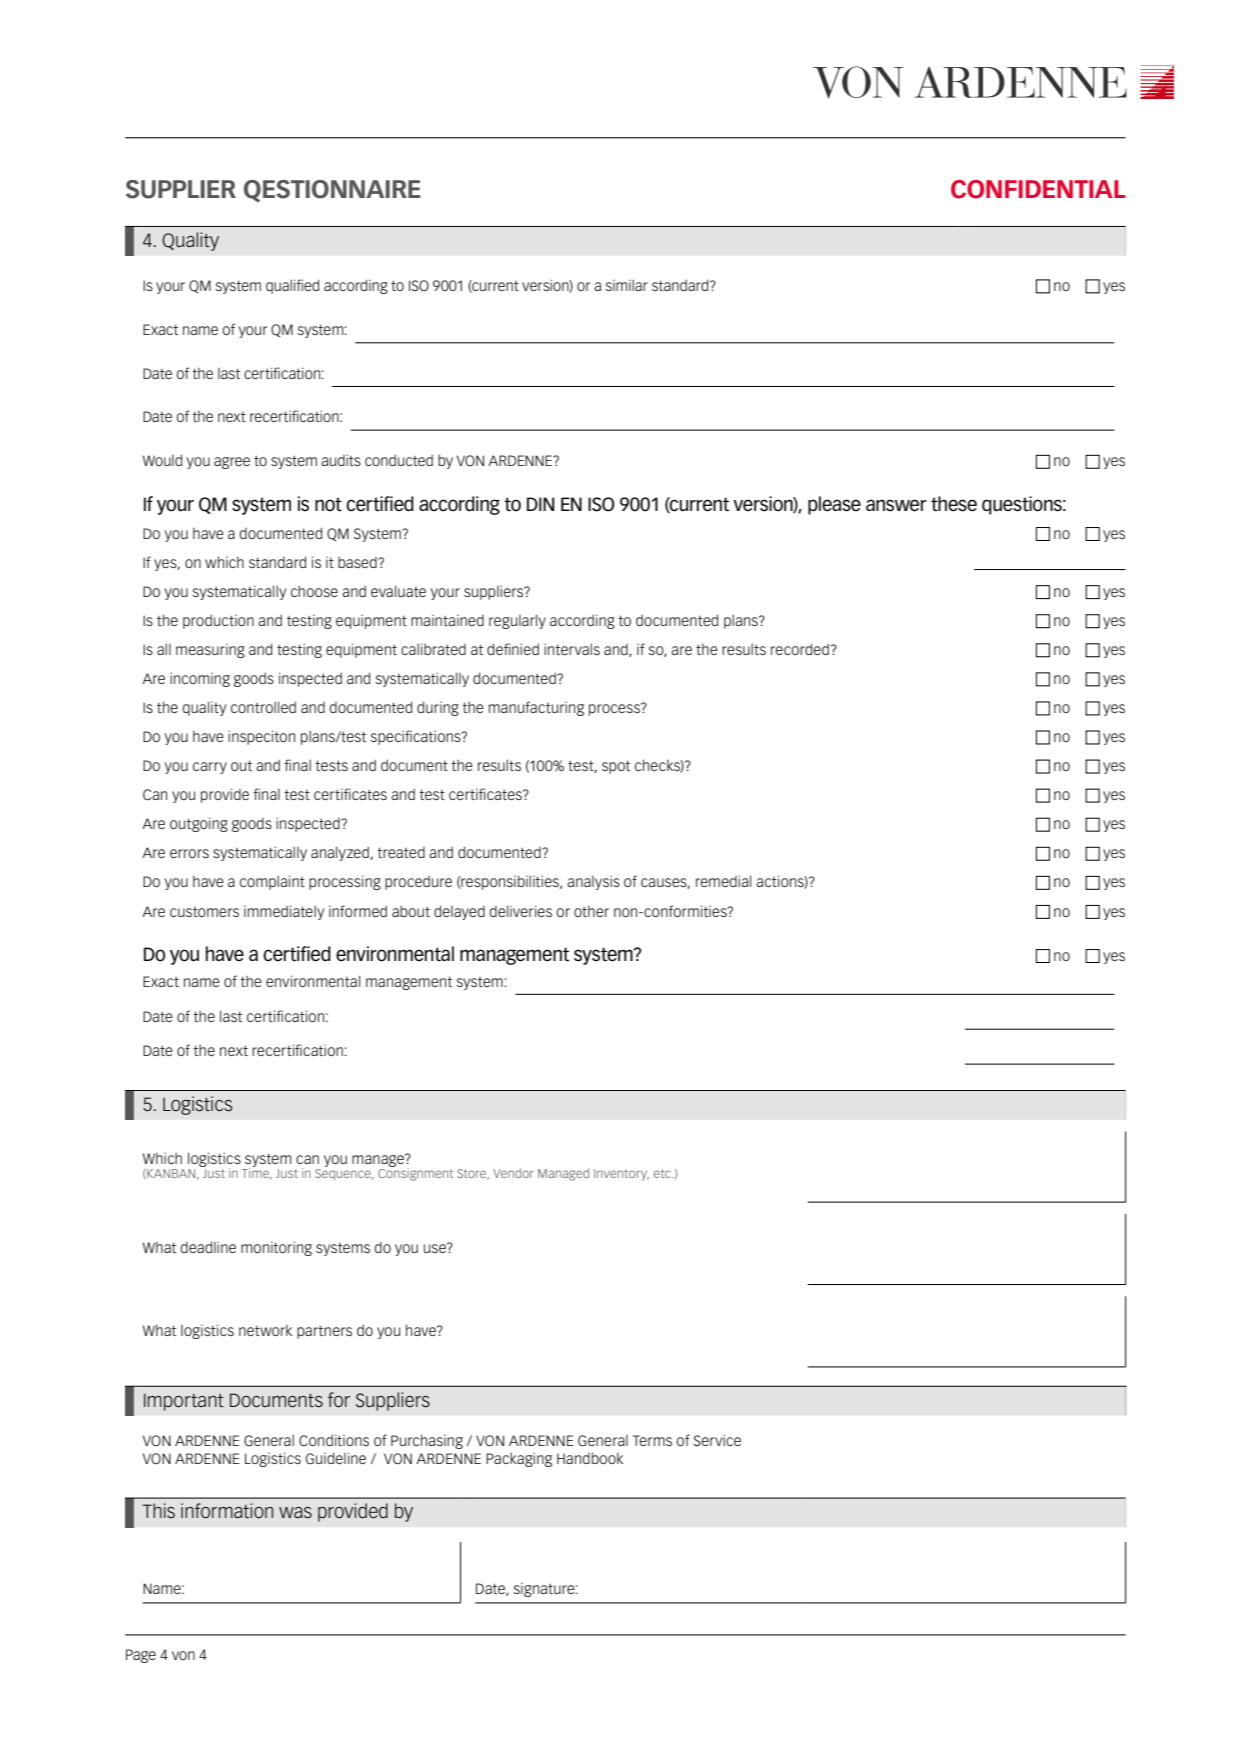 Image resolution: width=1236 pixels, height=1748 pixels. Describe the element at coordinates (621, 1175) in the document. I see `Inventory` at that location.
